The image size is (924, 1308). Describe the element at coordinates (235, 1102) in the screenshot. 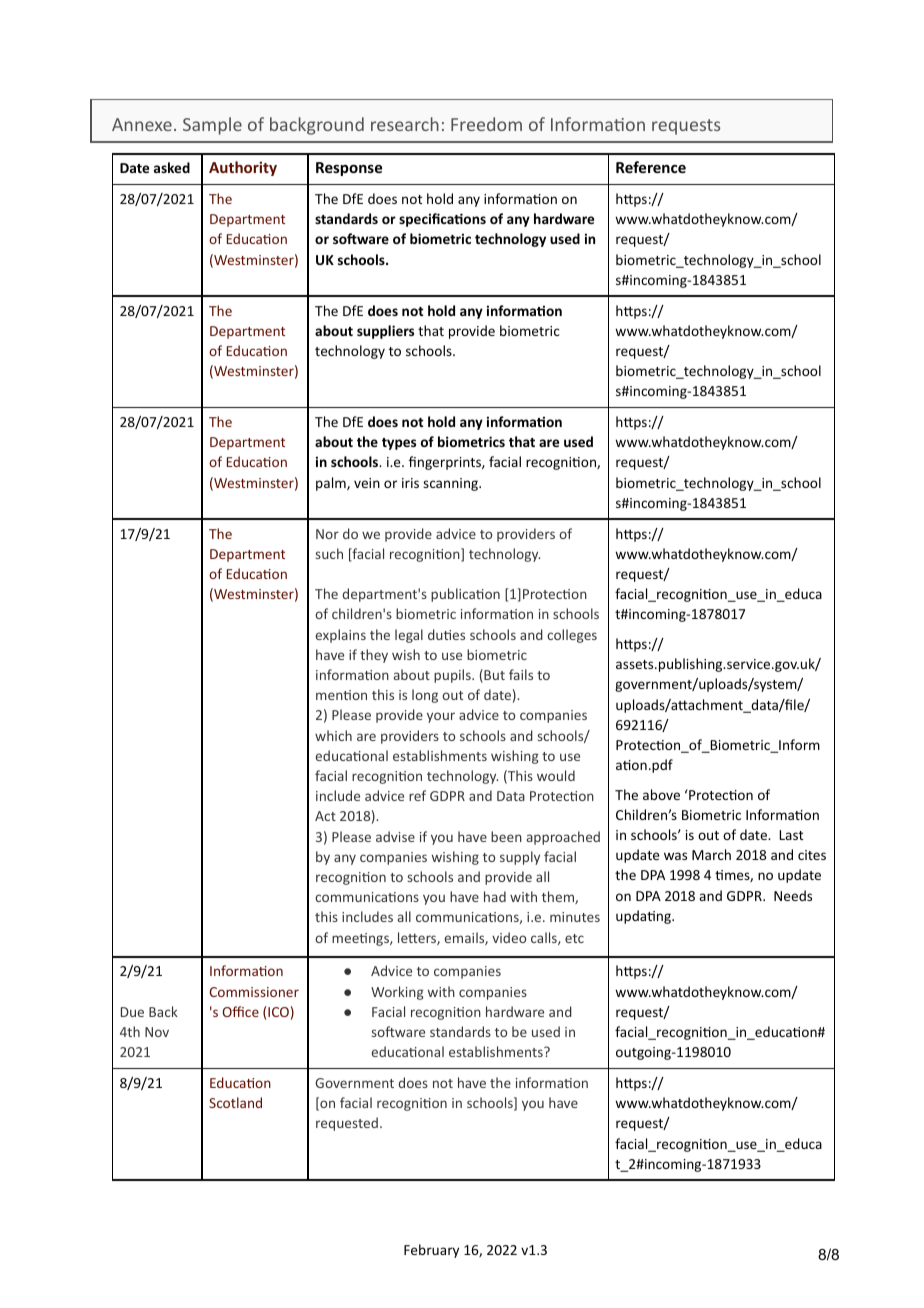

I see `Scotland` at that location.
